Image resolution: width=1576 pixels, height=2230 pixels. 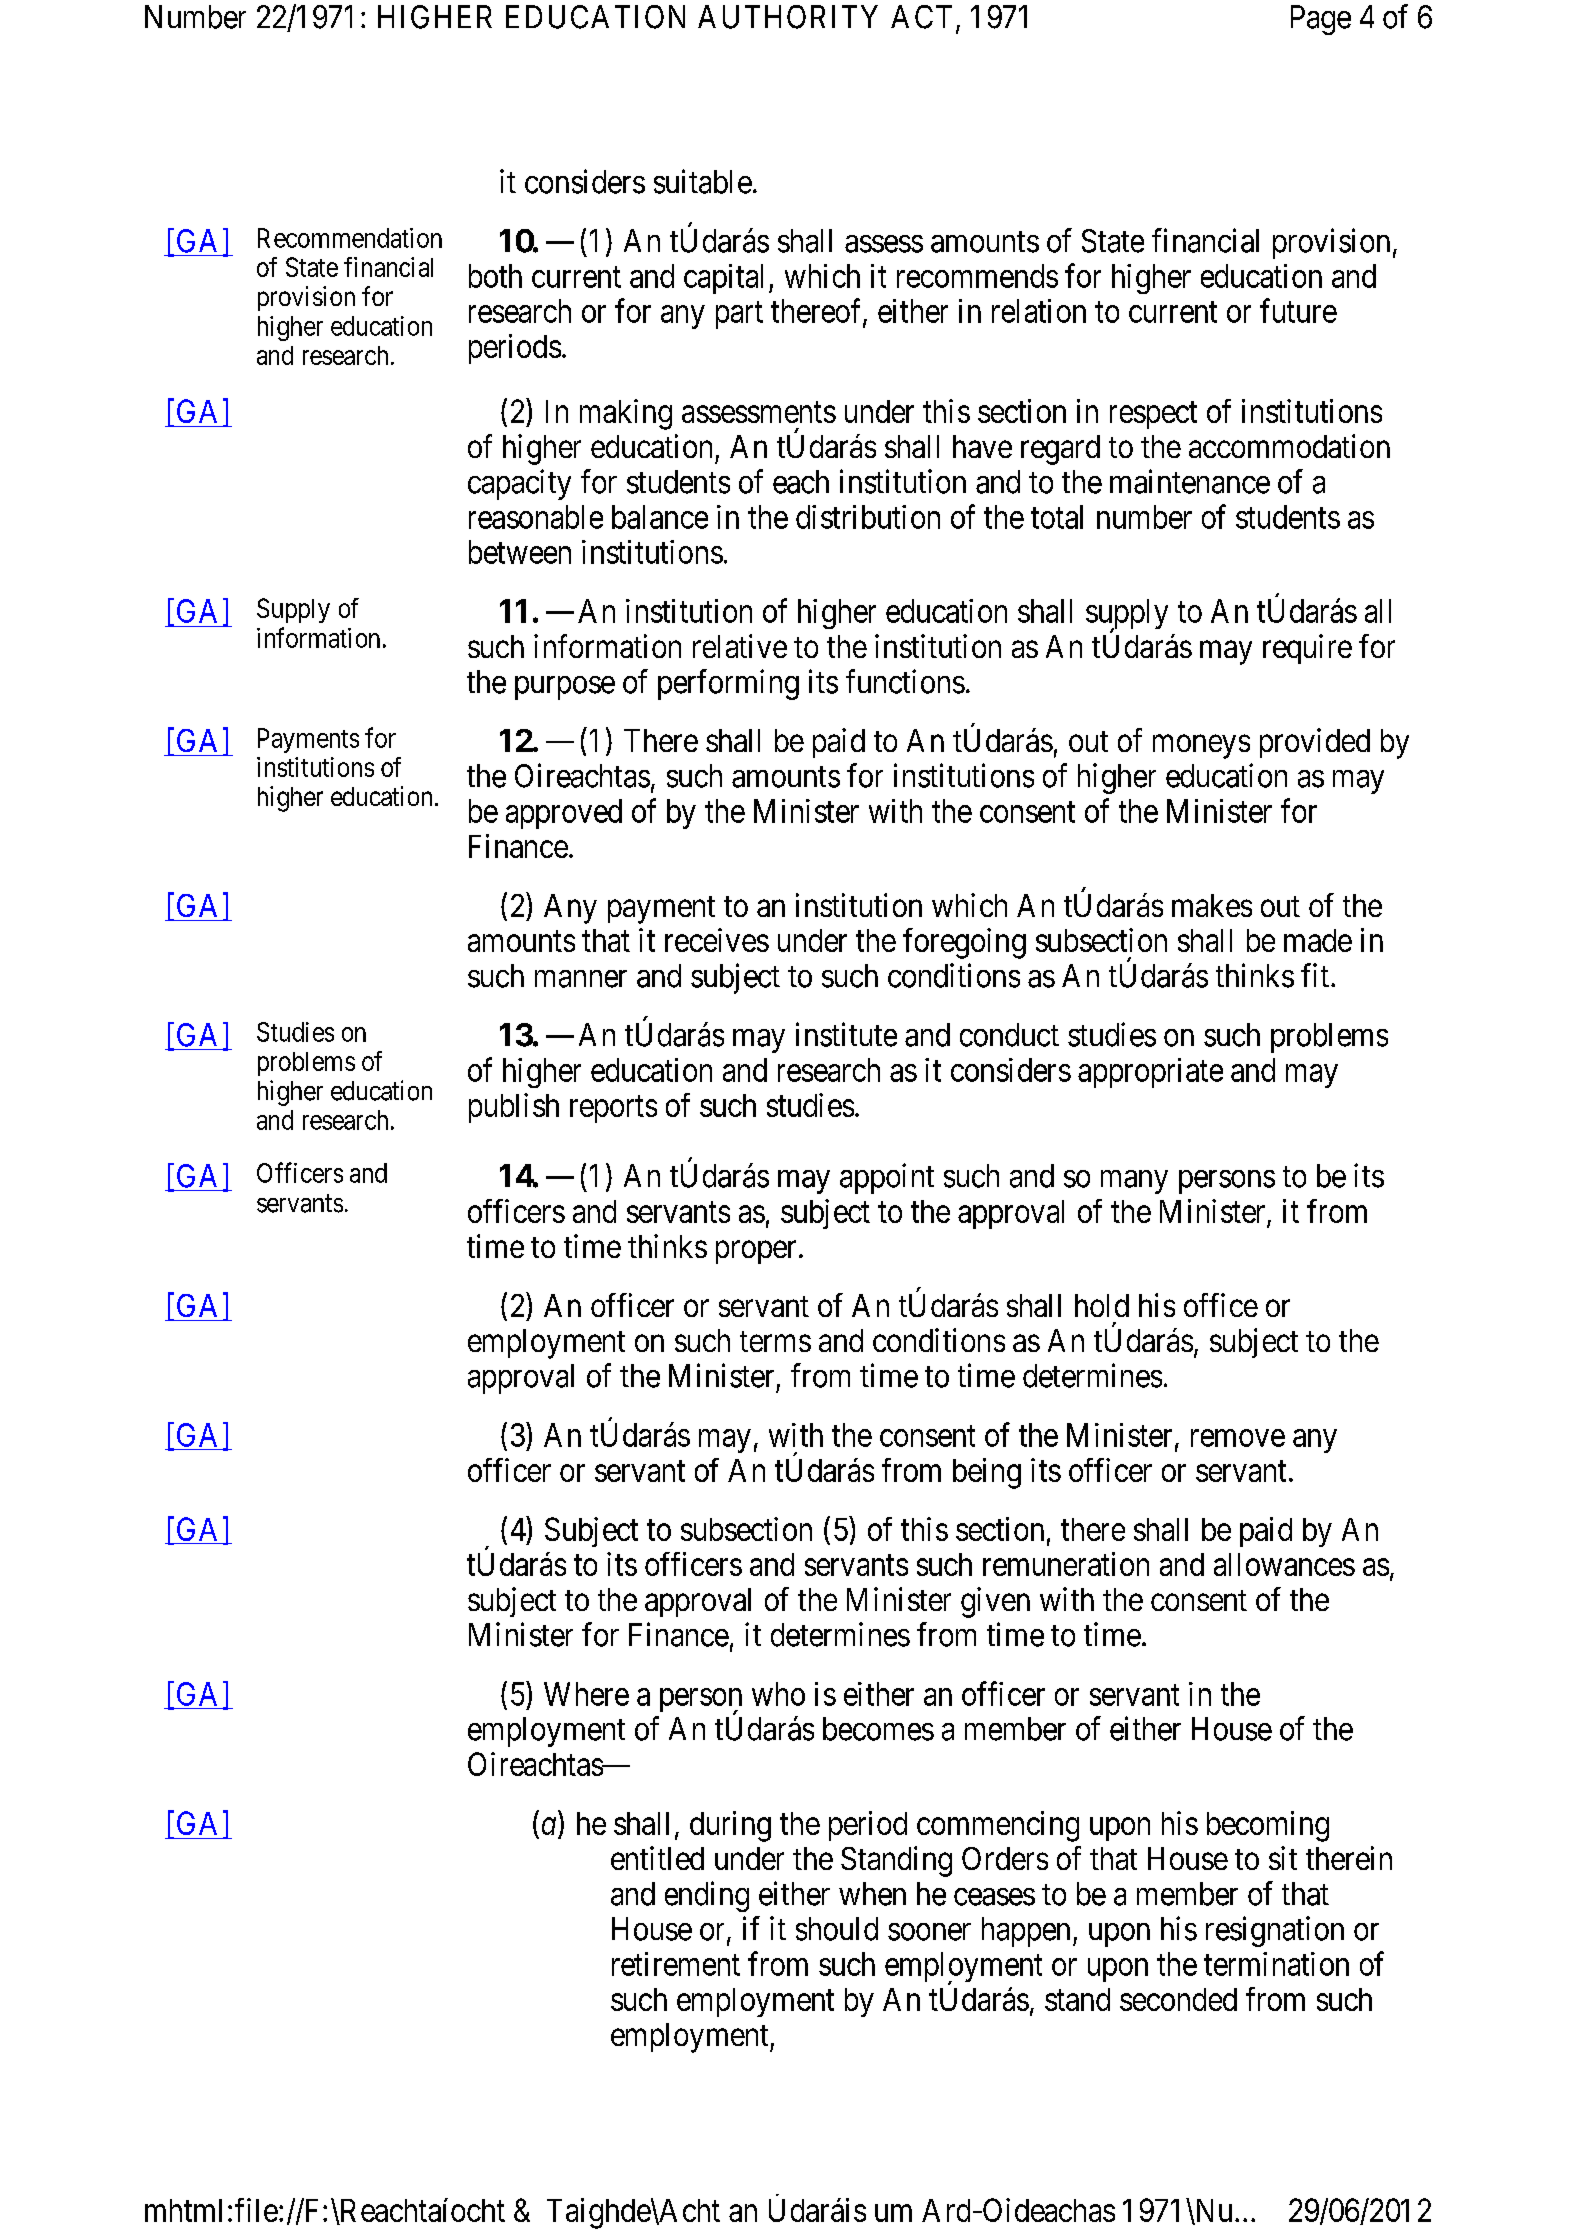 I want to click on functions, so click(x=905, y=681).
